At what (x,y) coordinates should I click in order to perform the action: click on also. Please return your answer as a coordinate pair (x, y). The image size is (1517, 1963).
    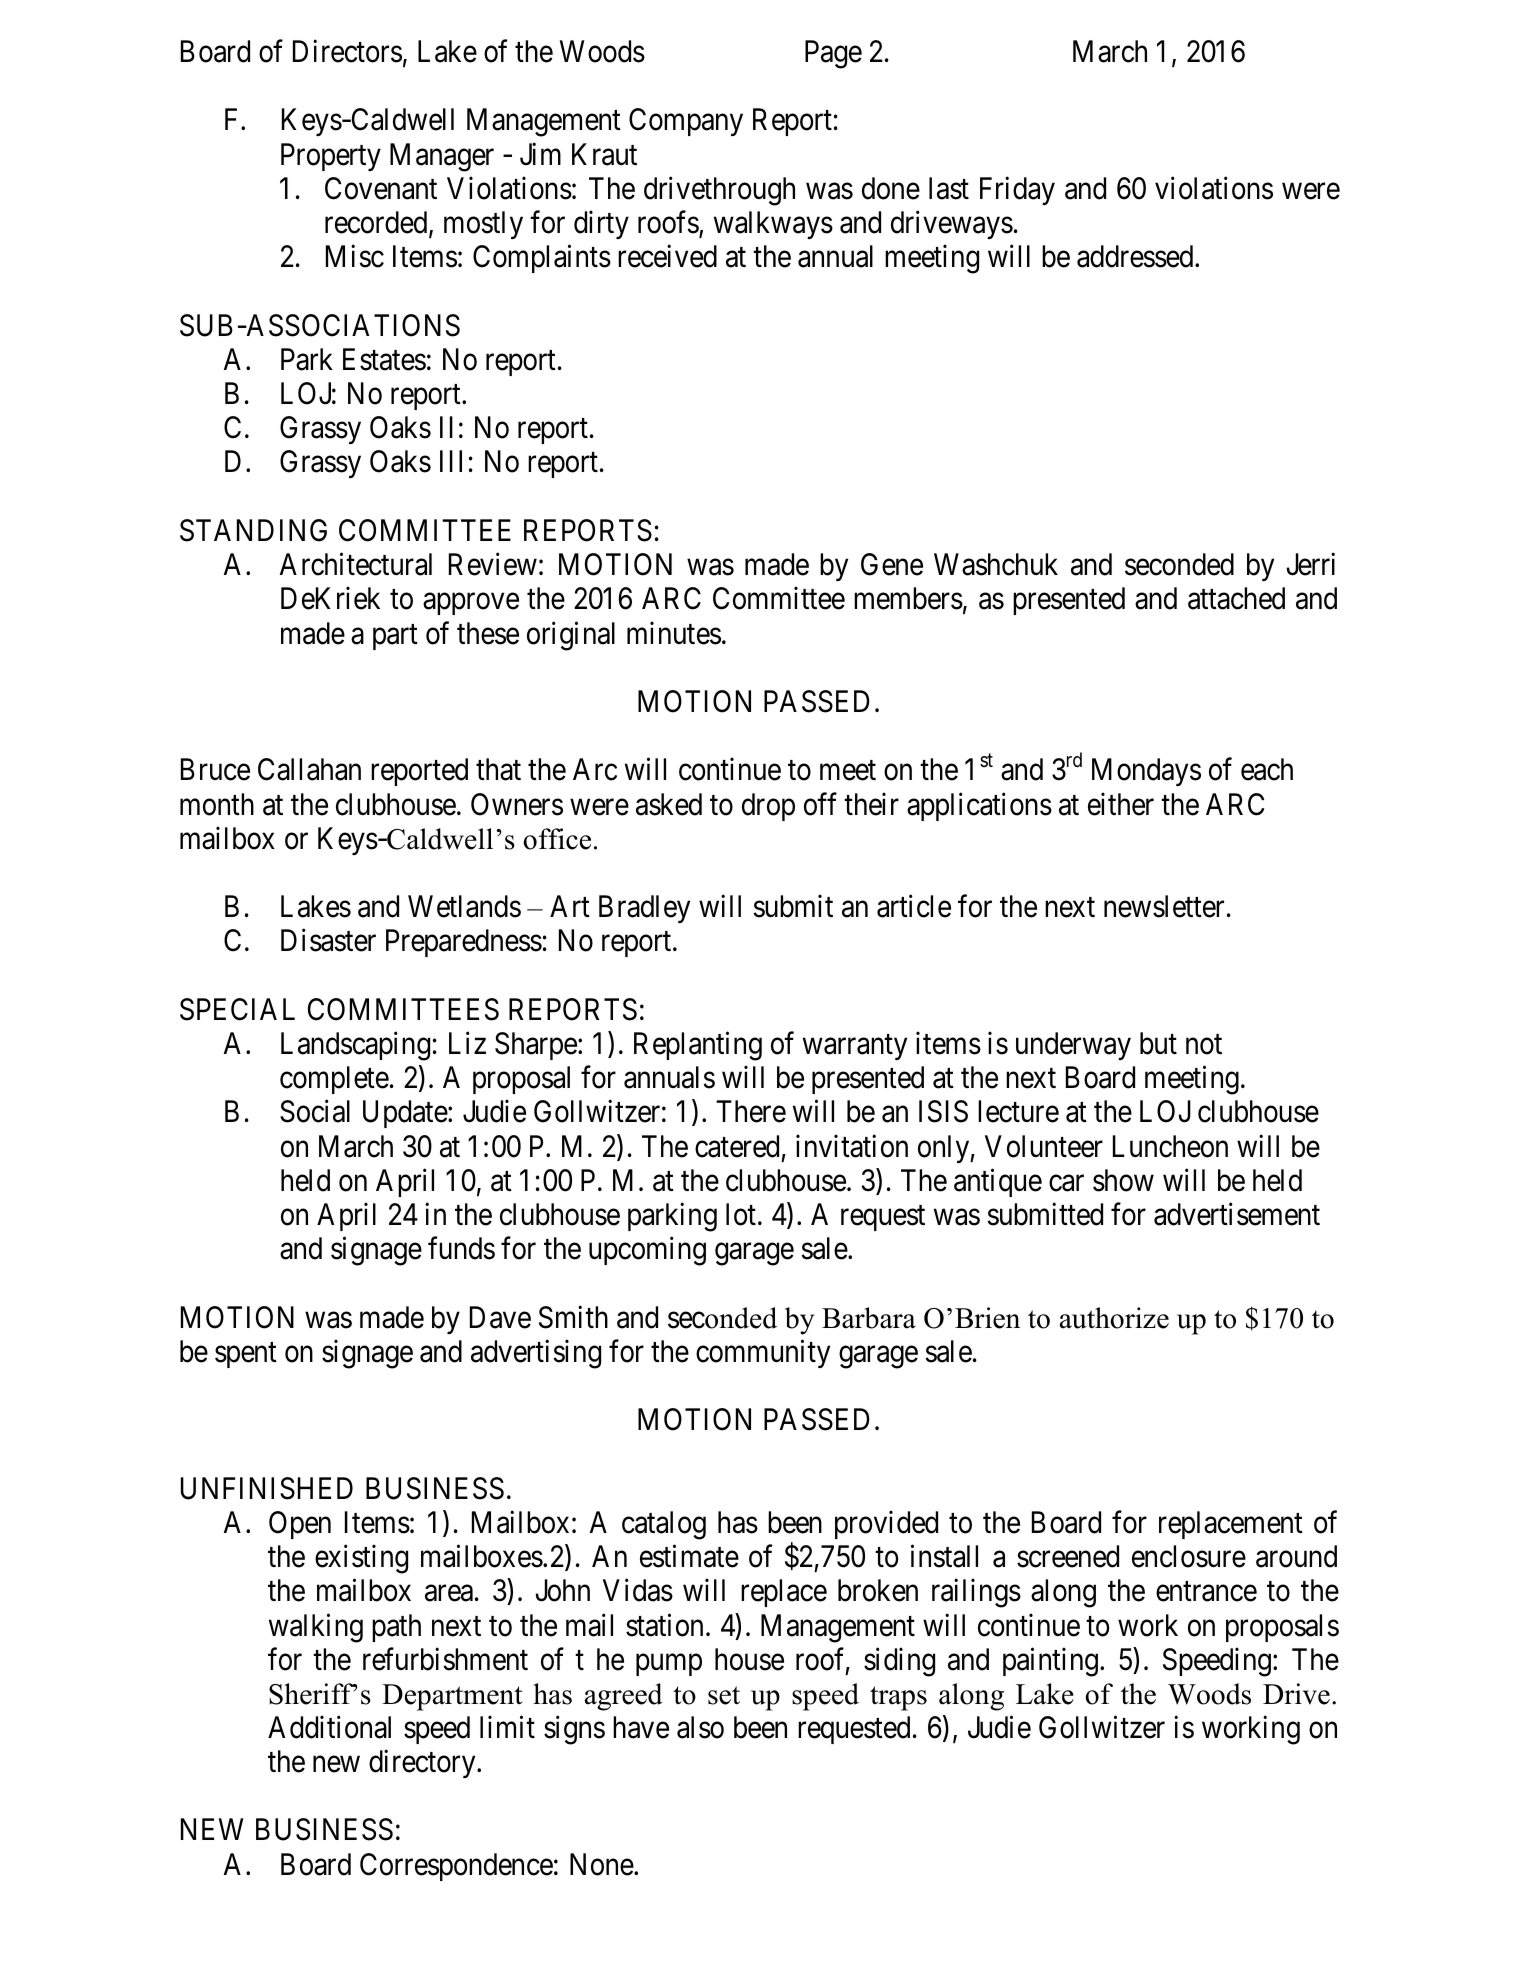
    Looking at the image, I should click on (700, 1727).
